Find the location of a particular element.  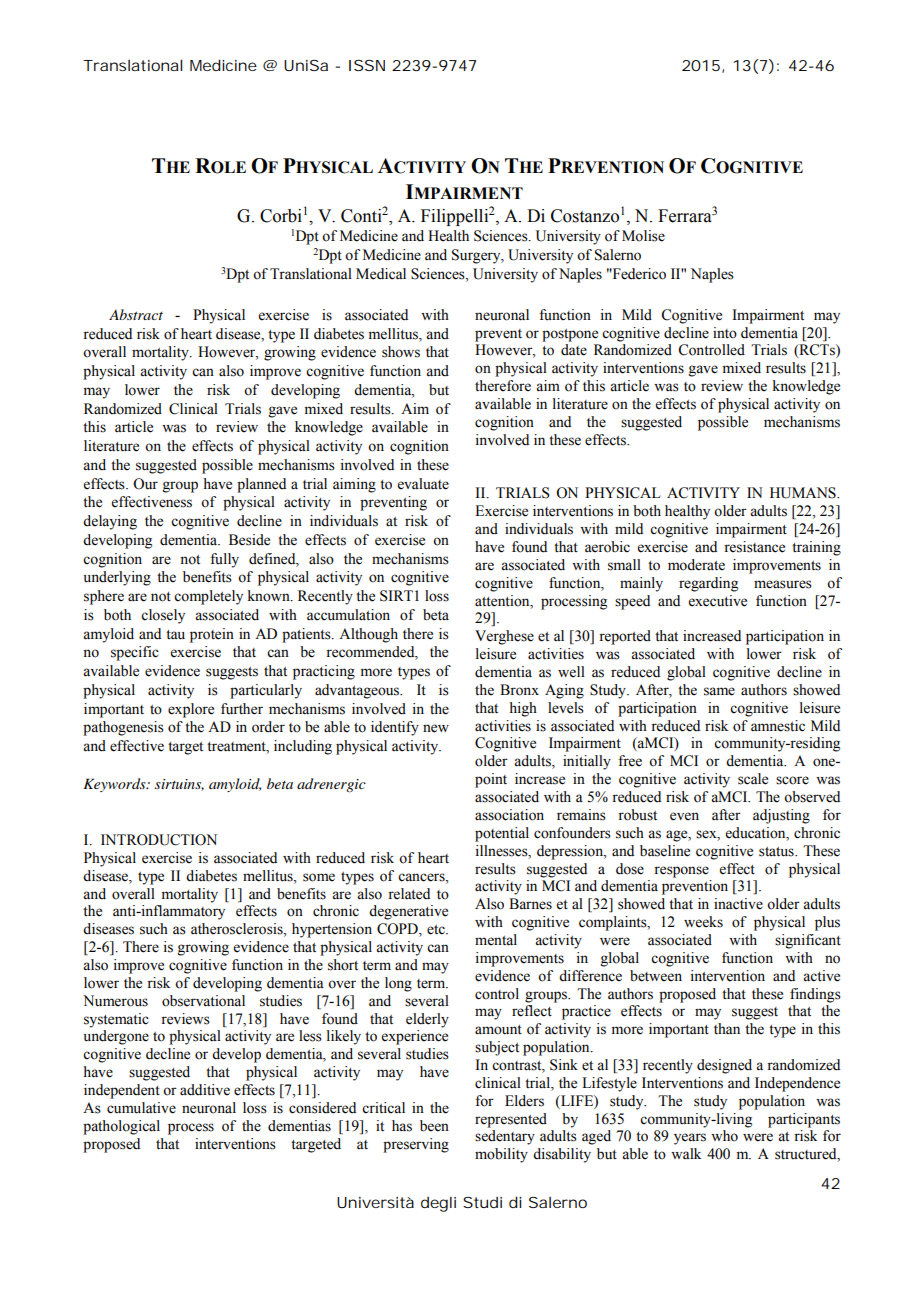

ISSN is located at coordinates (367, 65).
